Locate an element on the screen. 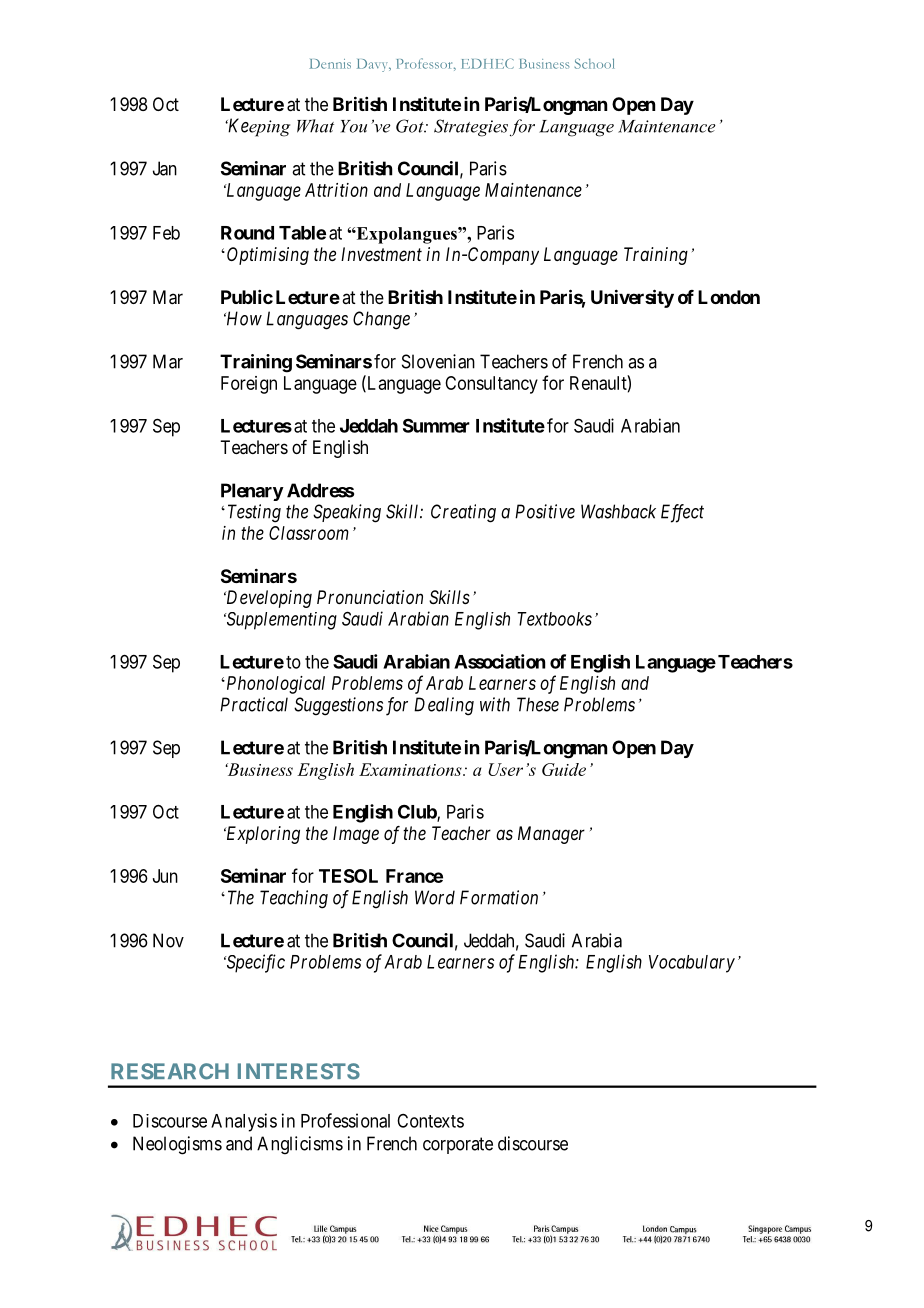 This screenshot has width=924, height=1308. Supplementing is located at coordinates (280, 621).
